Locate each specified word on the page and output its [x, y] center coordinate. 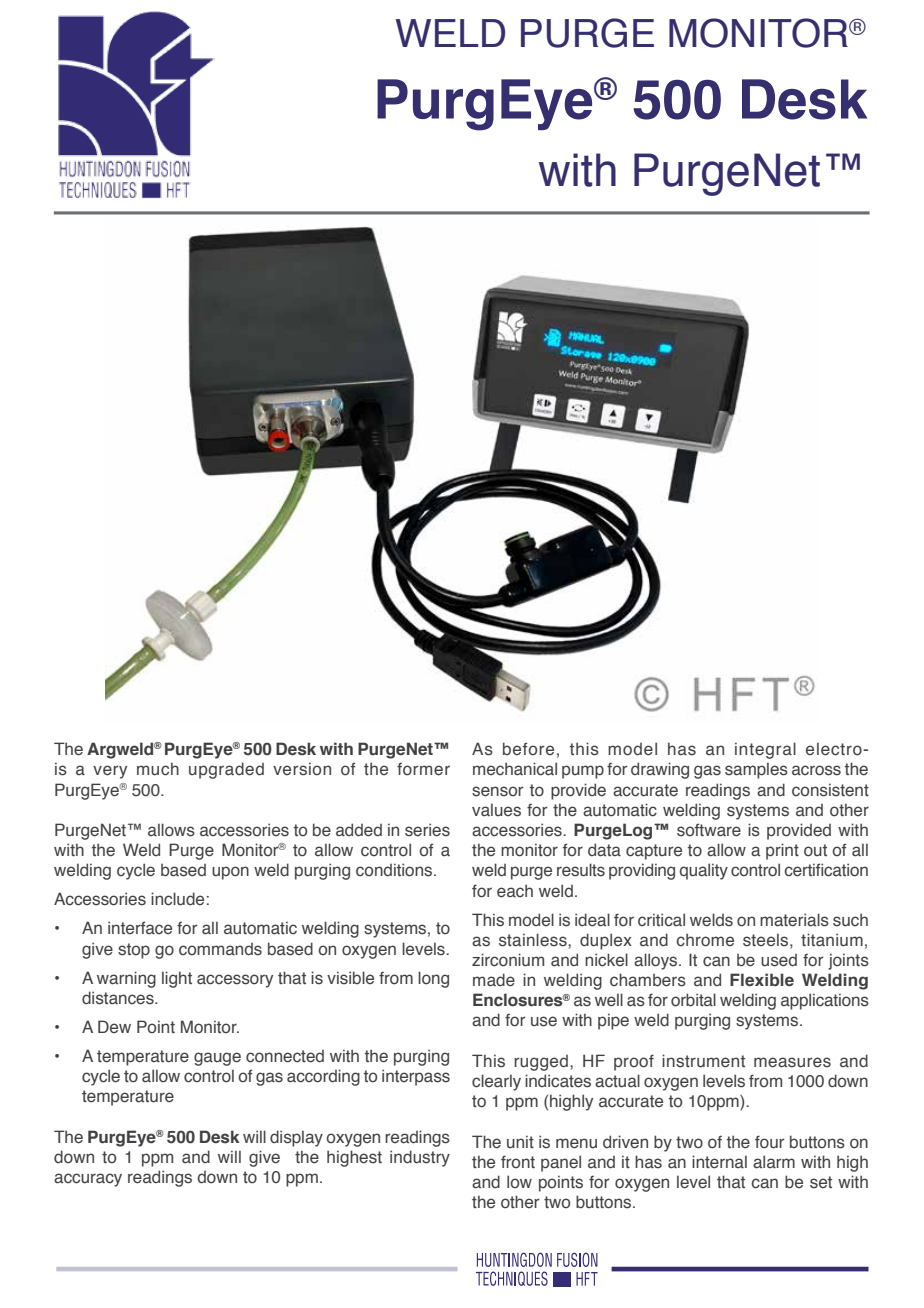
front [518, 1162]
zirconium [508, 960]
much [158, 769]
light [177, 979]
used [779, 960]
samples [756, 771]
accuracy [88, 1180]
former [423, 769]
